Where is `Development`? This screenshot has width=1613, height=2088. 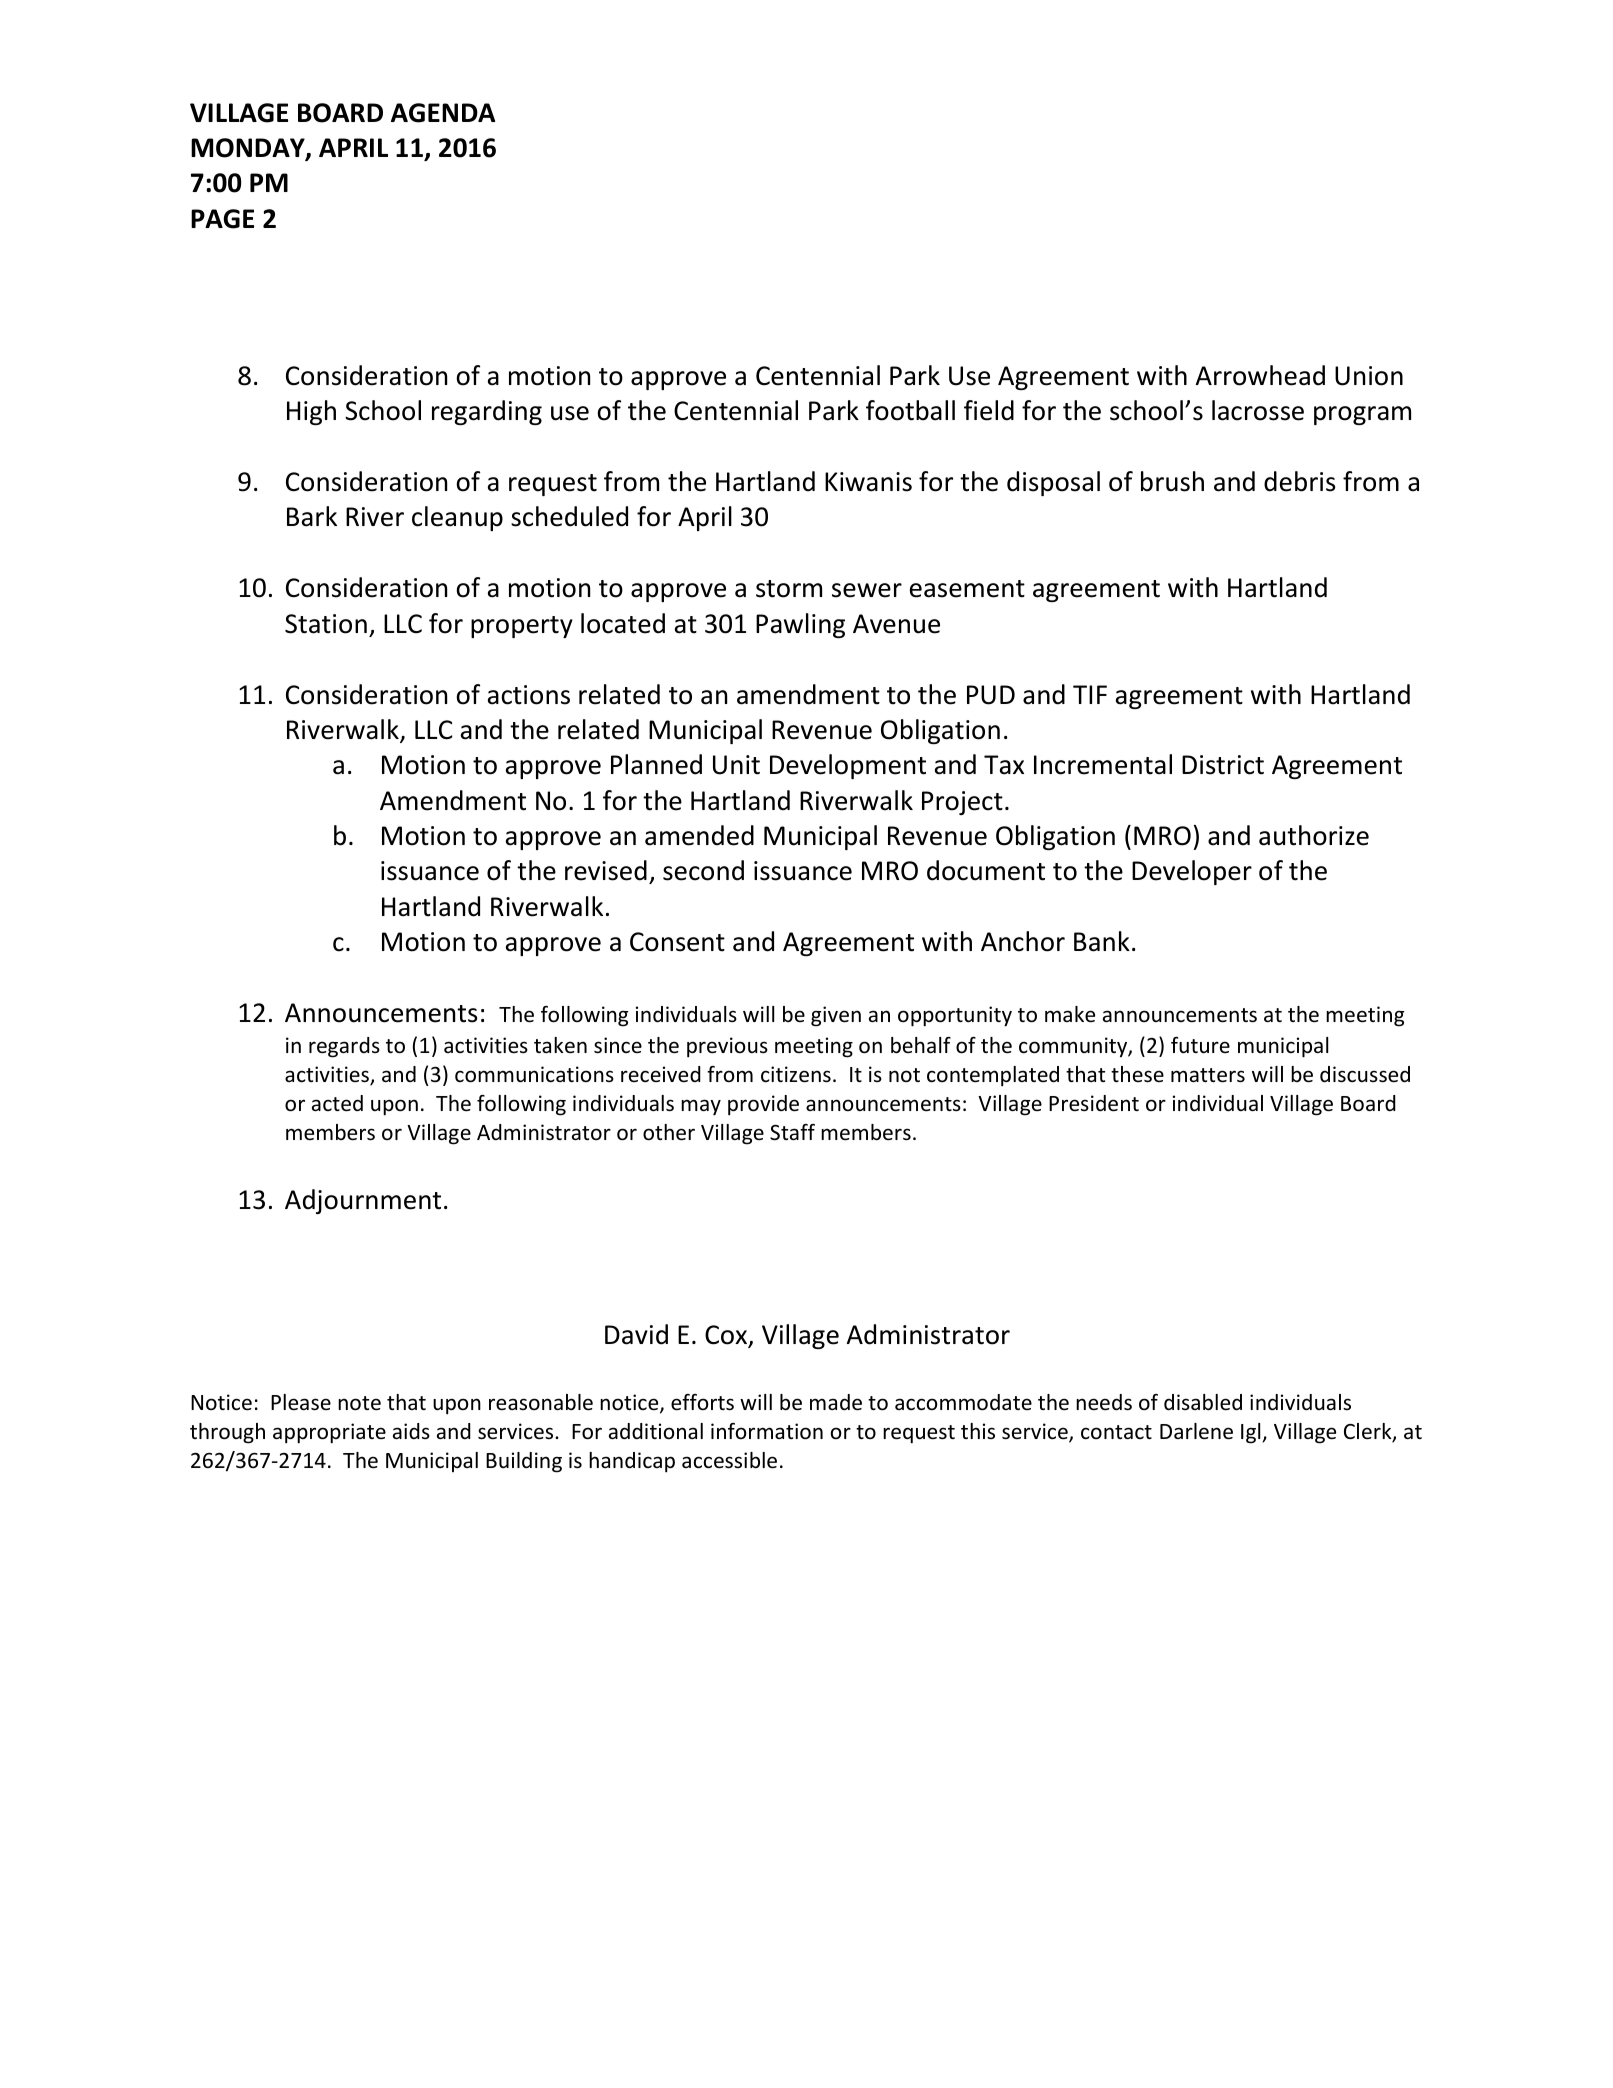 Development is located at coordinates (848, 766).
